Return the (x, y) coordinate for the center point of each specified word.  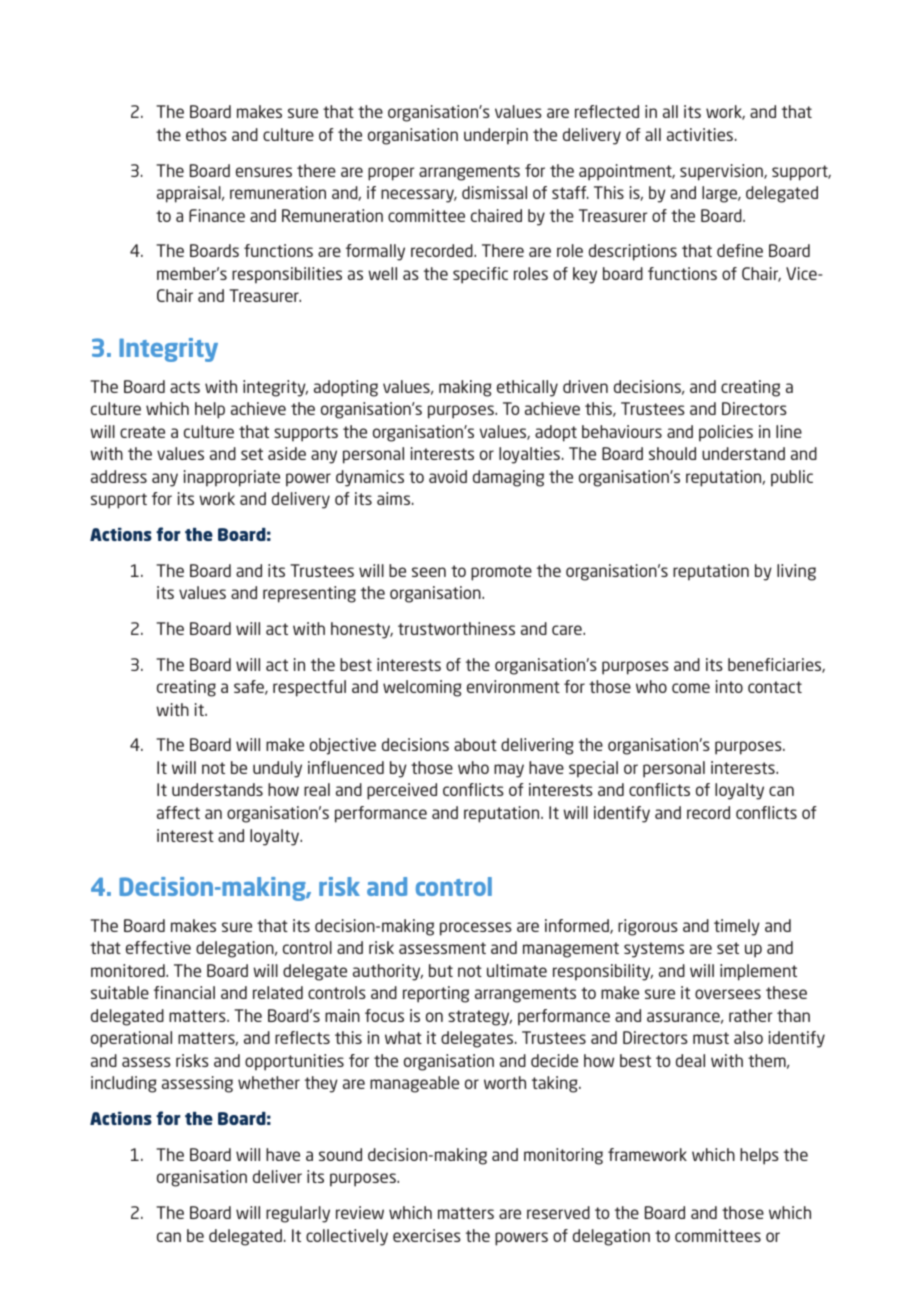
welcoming (422, 688)
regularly (298, 1214)
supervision (722, 172)
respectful (309, 688)
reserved (558, 1212)
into (729, 686)
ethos (206, 134)
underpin (496, 136)
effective (158, 947)
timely (737, 927)
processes (476, 929)
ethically (527, 388)
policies (726, 433)
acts (185, 387)
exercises (427, 1235)
